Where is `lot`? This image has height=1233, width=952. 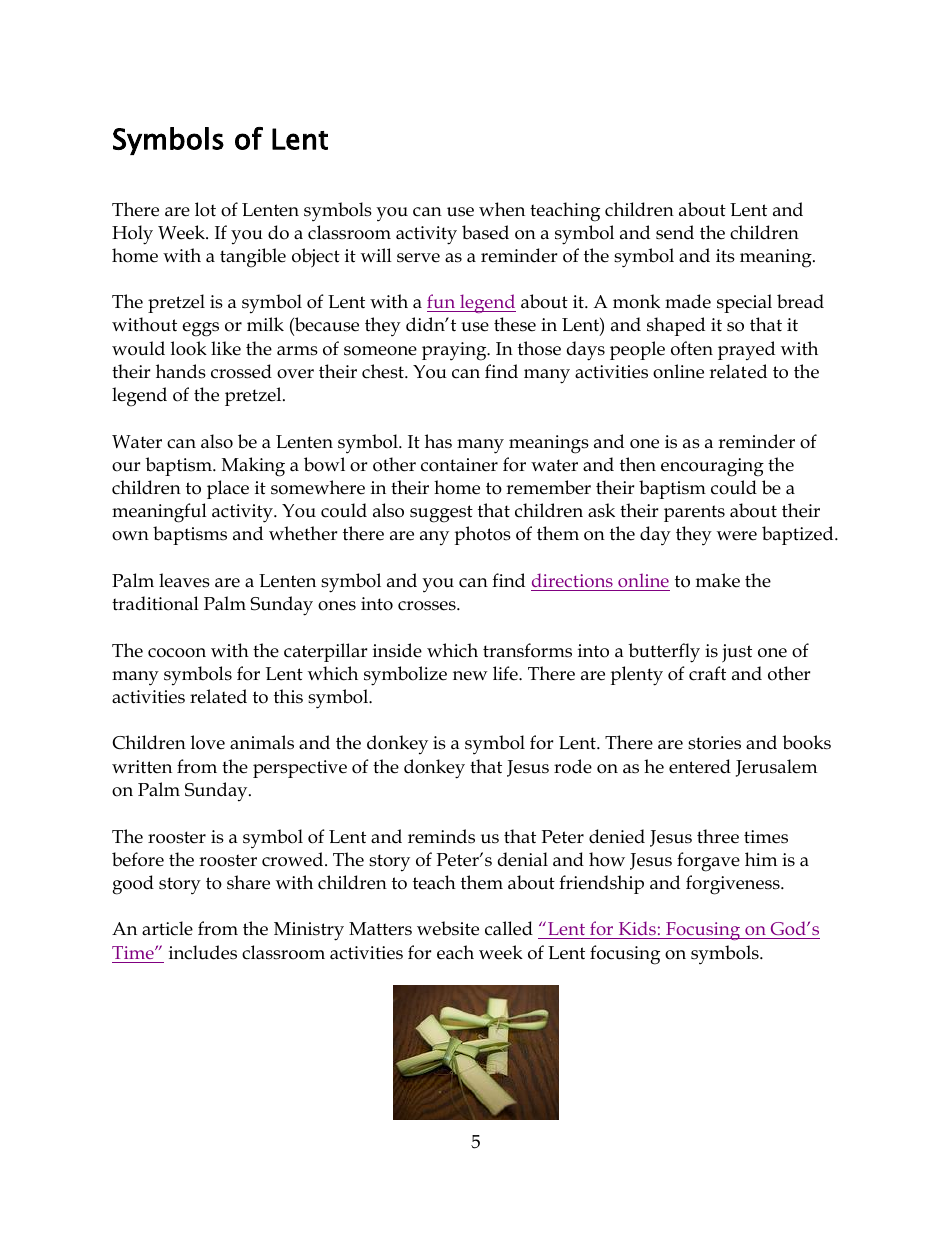
lot is located at coordinates (205, 209).
